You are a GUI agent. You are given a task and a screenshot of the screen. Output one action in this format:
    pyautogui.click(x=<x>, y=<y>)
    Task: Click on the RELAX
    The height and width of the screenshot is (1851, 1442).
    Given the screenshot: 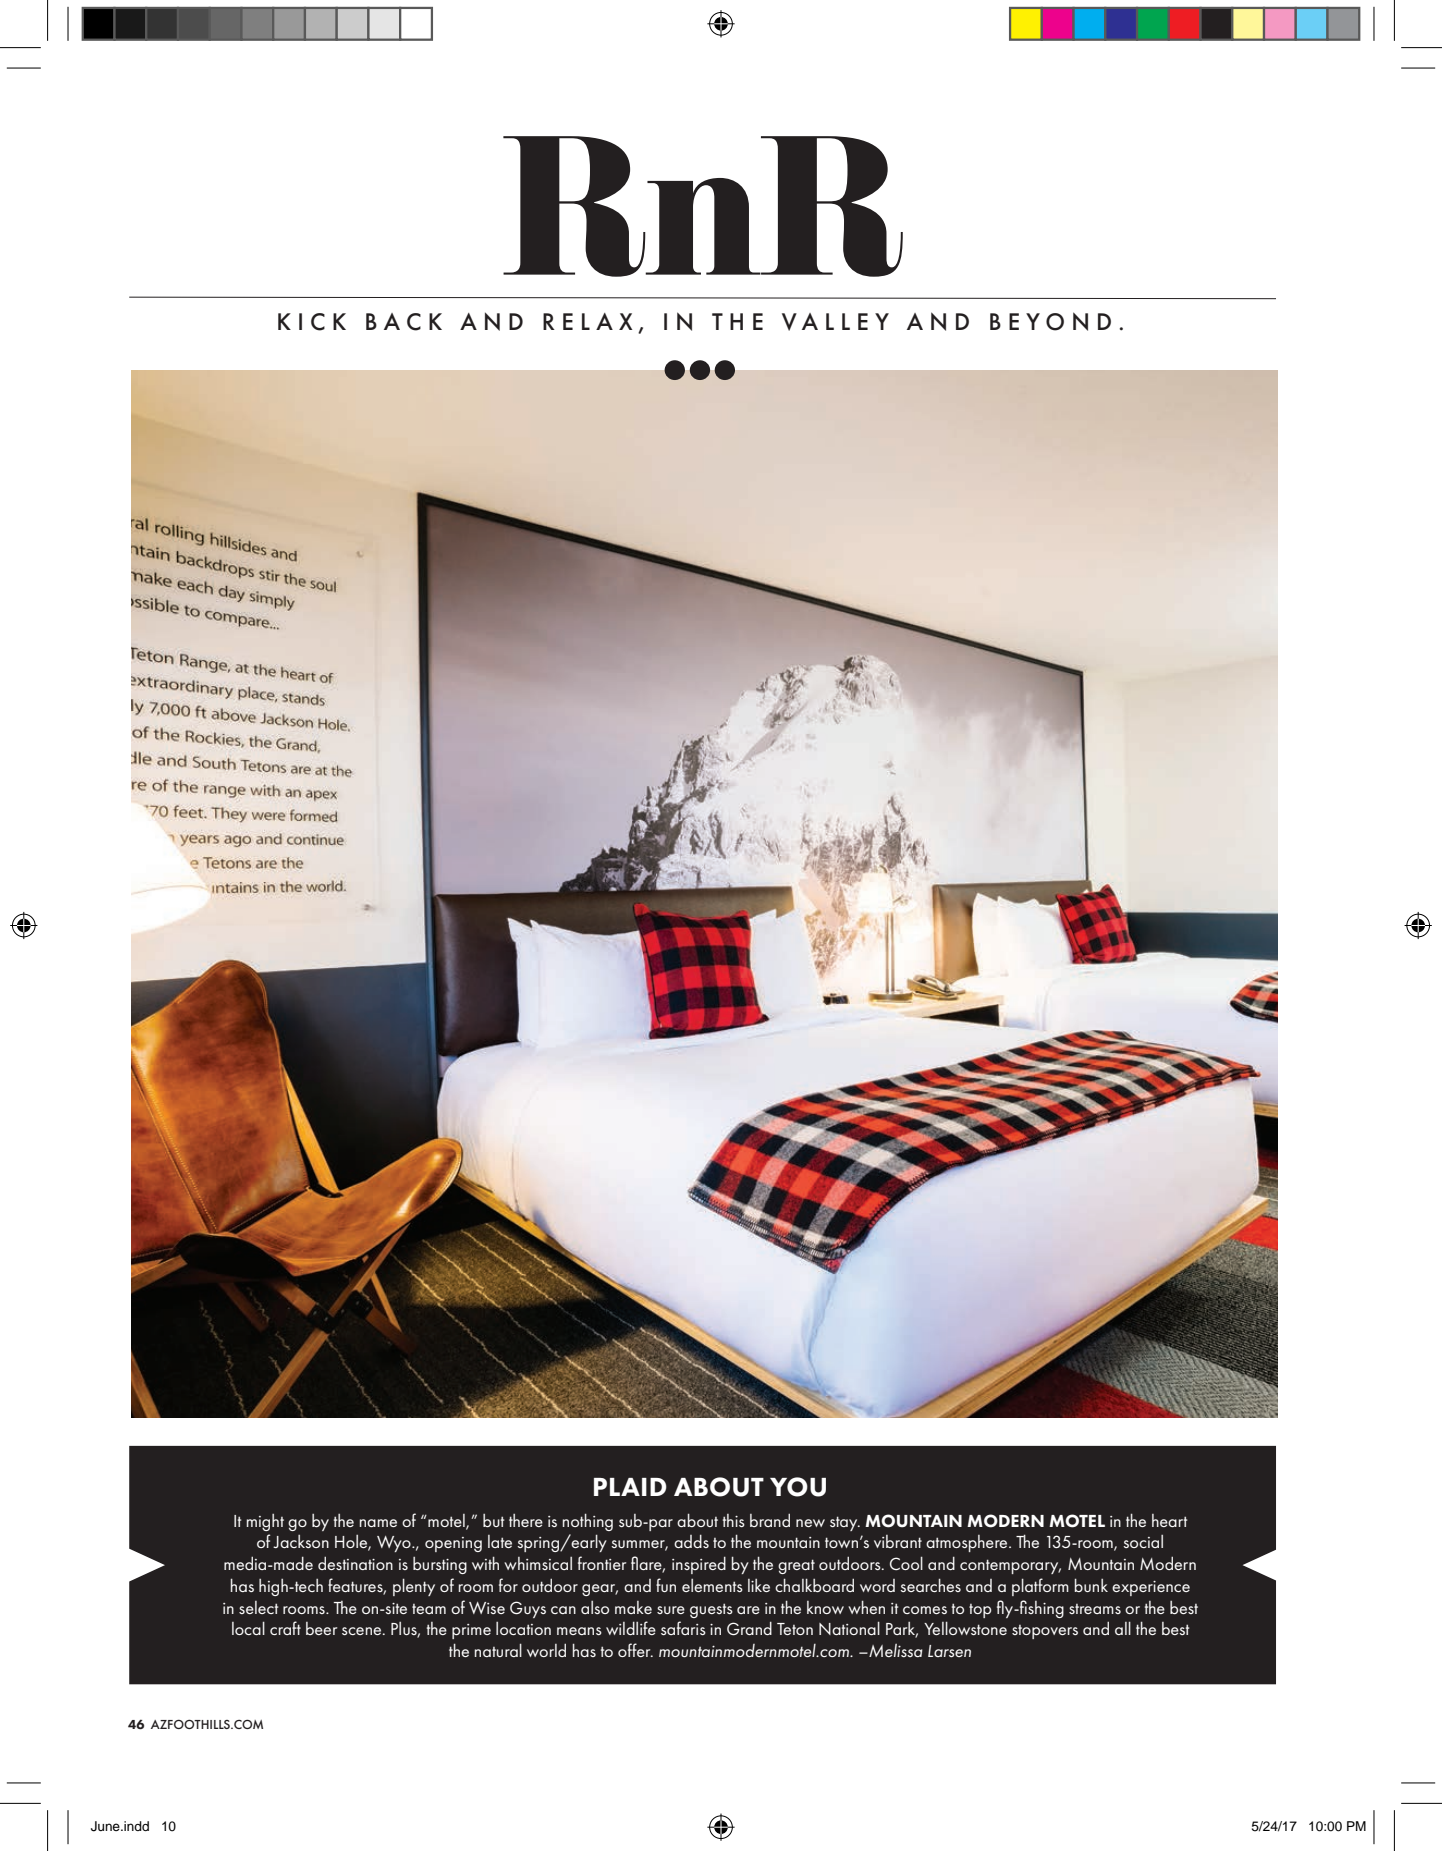 What is the action you would take?
    pyautogui.click(x=587, y=321)
